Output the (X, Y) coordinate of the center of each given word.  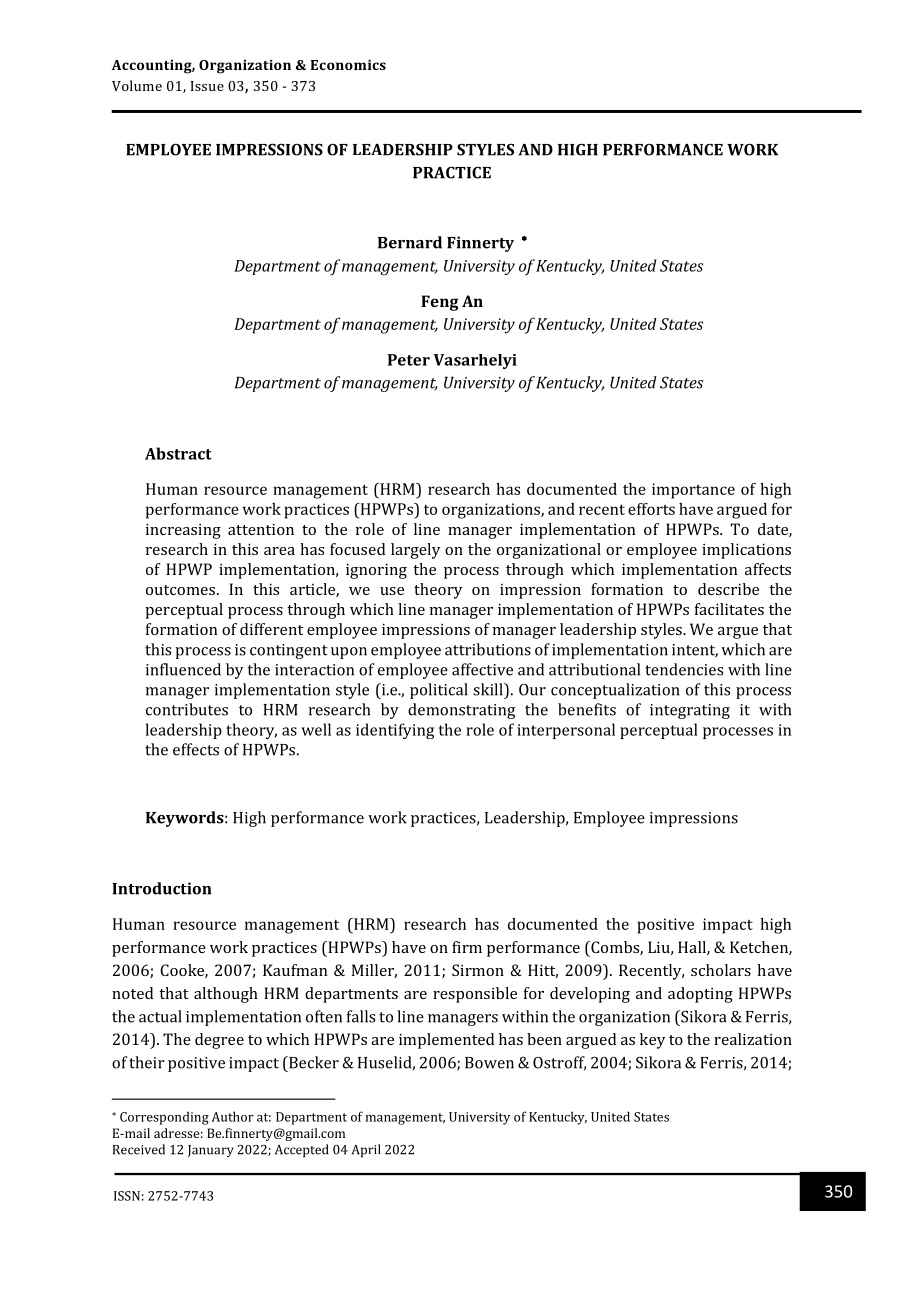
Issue (207, 86)
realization (753, 1039)
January (211, 1151)
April (366, 1150)
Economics (348, 65)
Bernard (410, 242)
